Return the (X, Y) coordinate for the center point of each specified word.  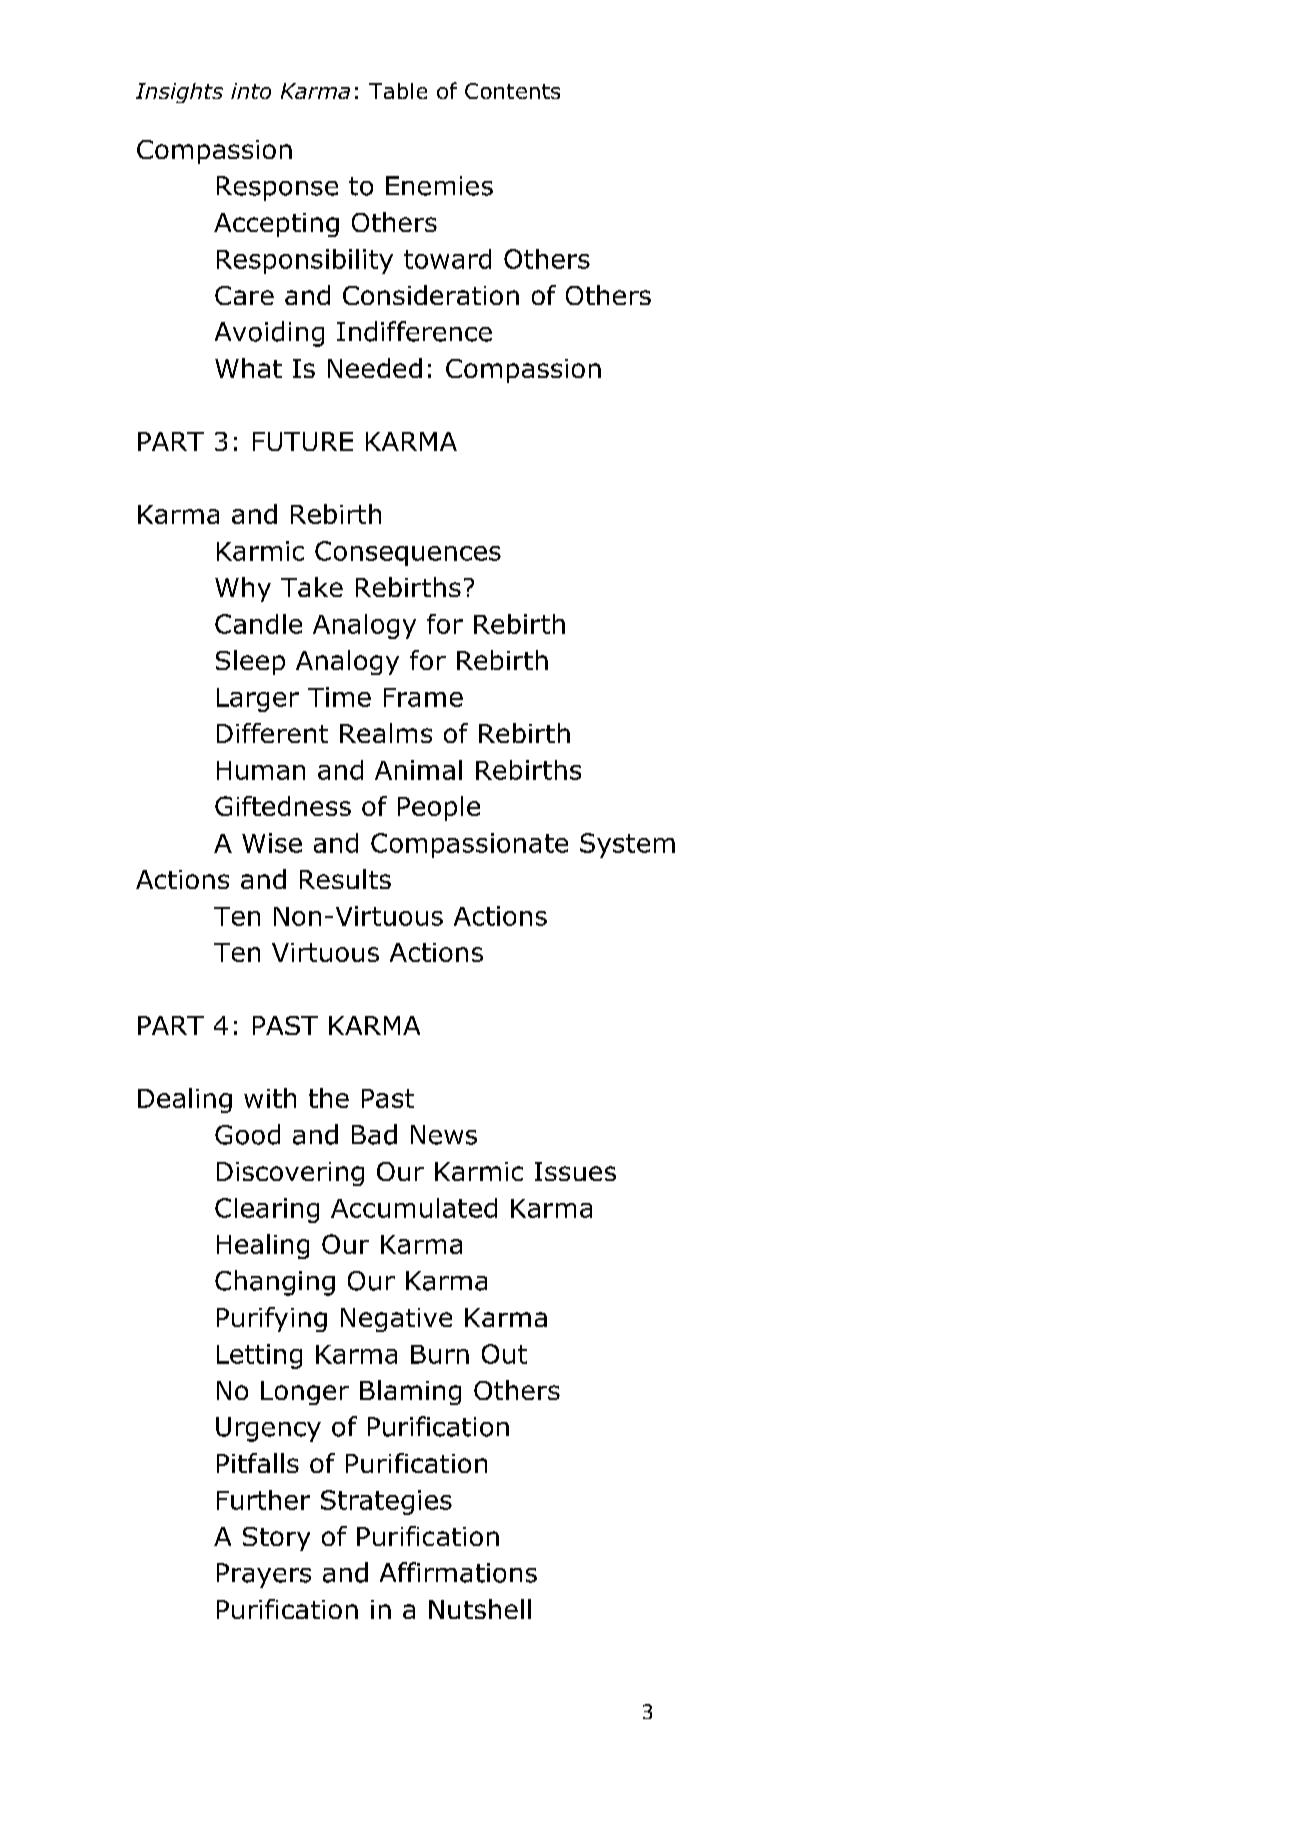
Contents (512, 91)
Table (398, 91)
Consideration (431, 295)
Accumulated (414, 1208)
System (627, 845)
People (439, 808)
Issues (575, 1171)
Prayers (264, 1575)
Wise (272, 843)
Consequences (408, 553)
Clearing (267, 1210)
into (251, 91)
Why (243, 589)
